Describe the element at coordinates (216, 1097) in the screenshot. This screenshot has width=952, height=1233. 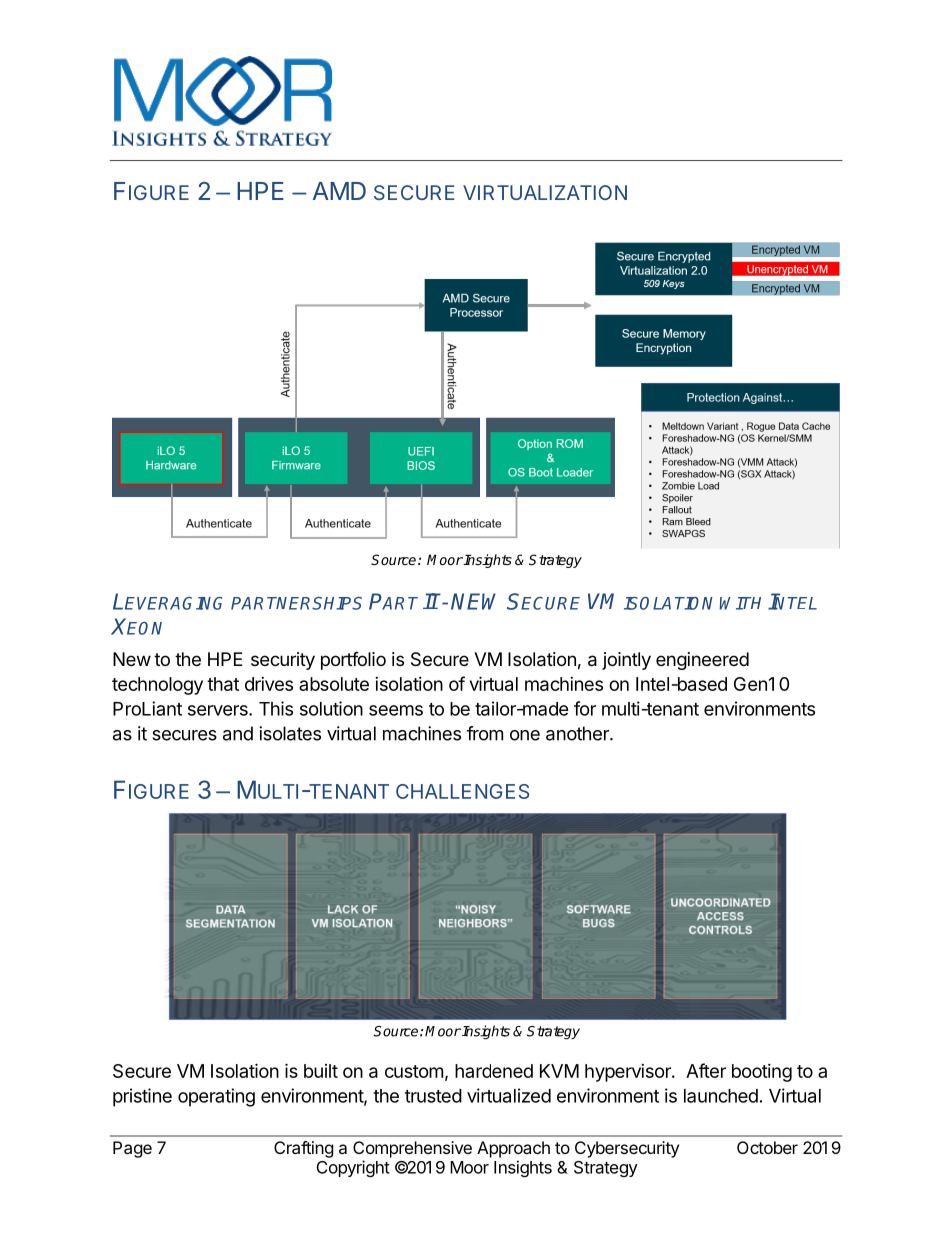
I see `operating` at that location.
